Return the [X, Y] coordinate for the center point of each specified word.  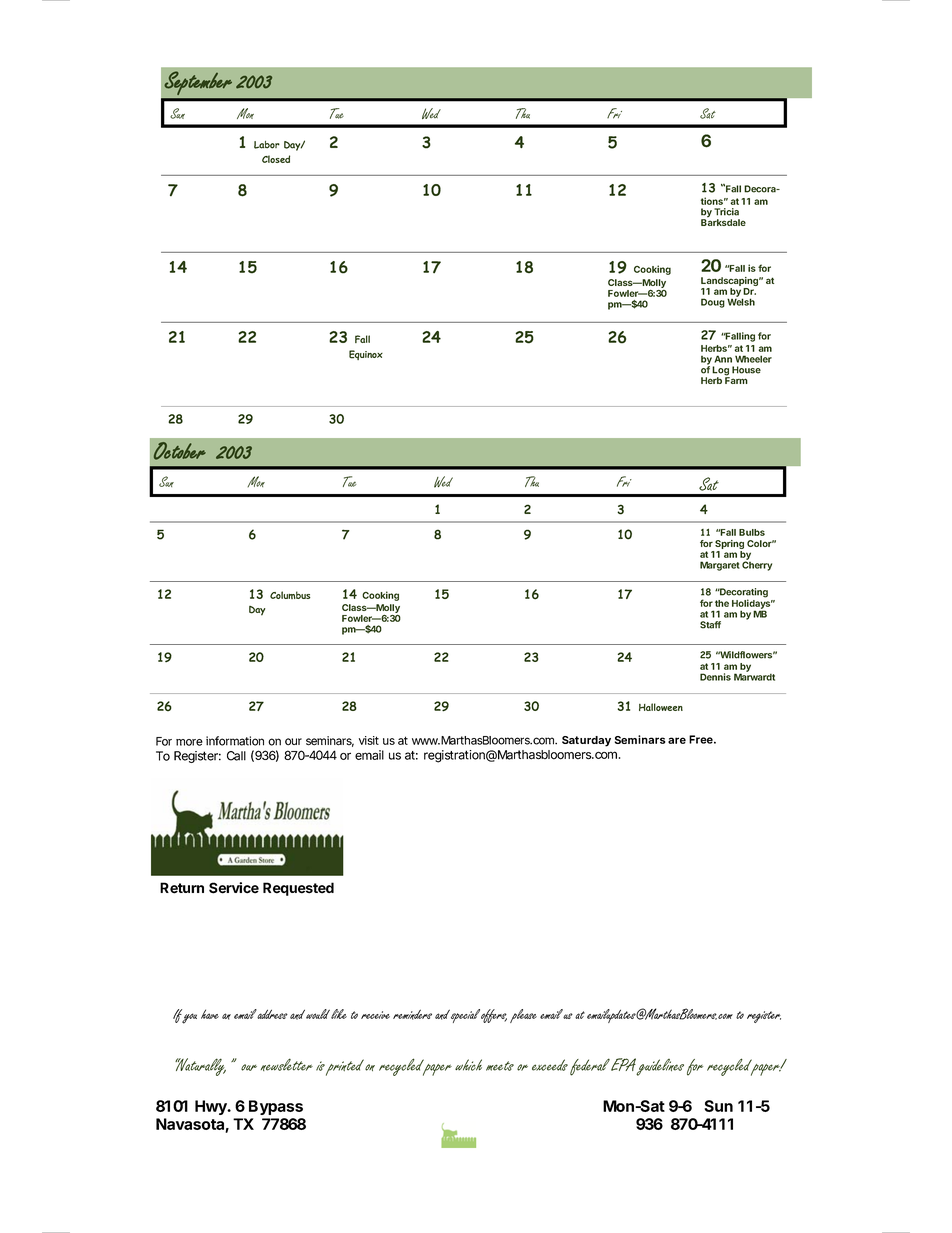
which [468, 1065]
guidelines [660, 1067]
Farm [736, 379]
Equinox [366, 355]
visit [369, 740]
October [180, 451]
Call [236, 756]
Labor [267, 145]
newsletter [287, 1064]
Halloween [661, 707]
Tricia [726, 212]
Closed [276, 159]
